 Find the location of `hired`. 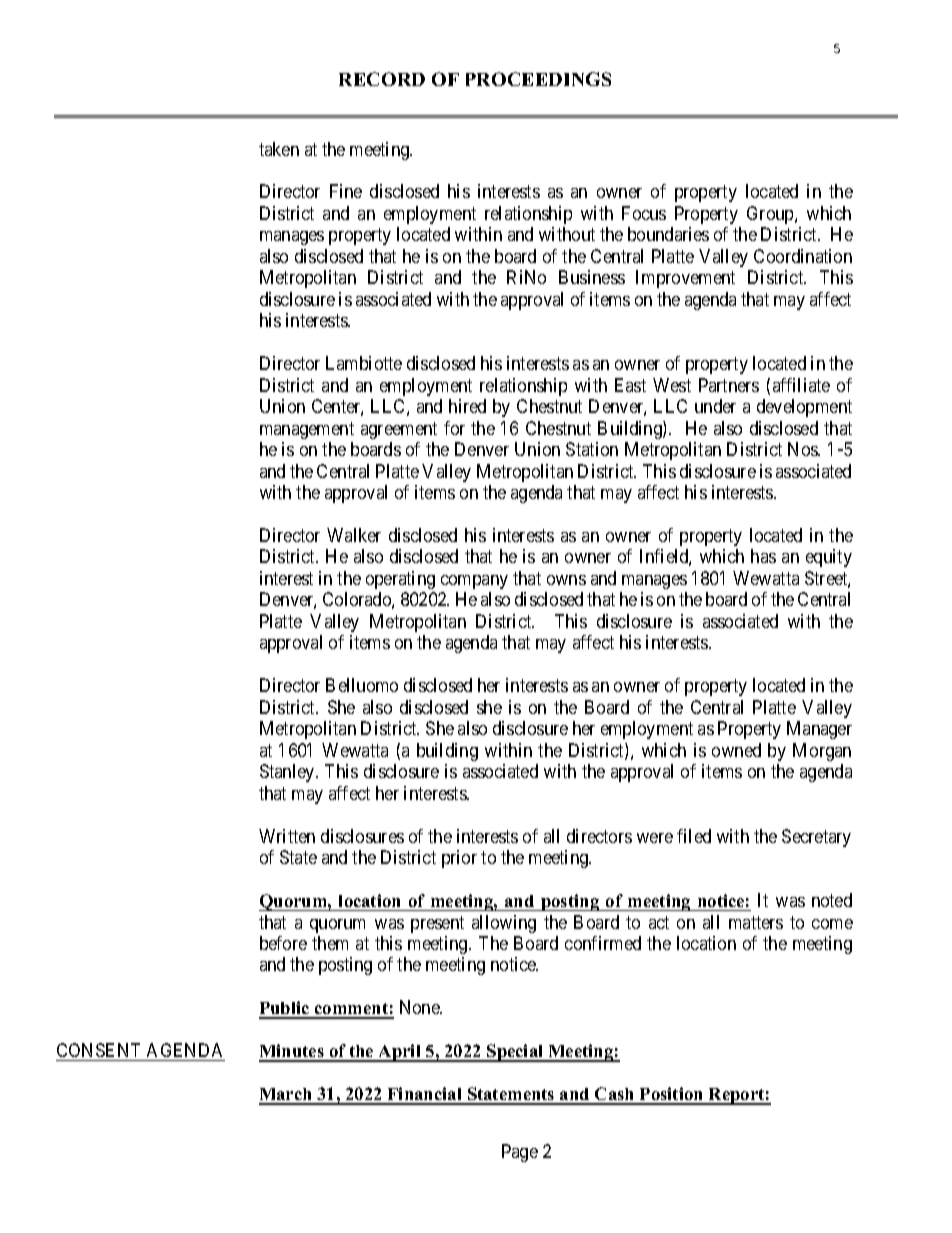

hired is located at coordinates (467, 406).
